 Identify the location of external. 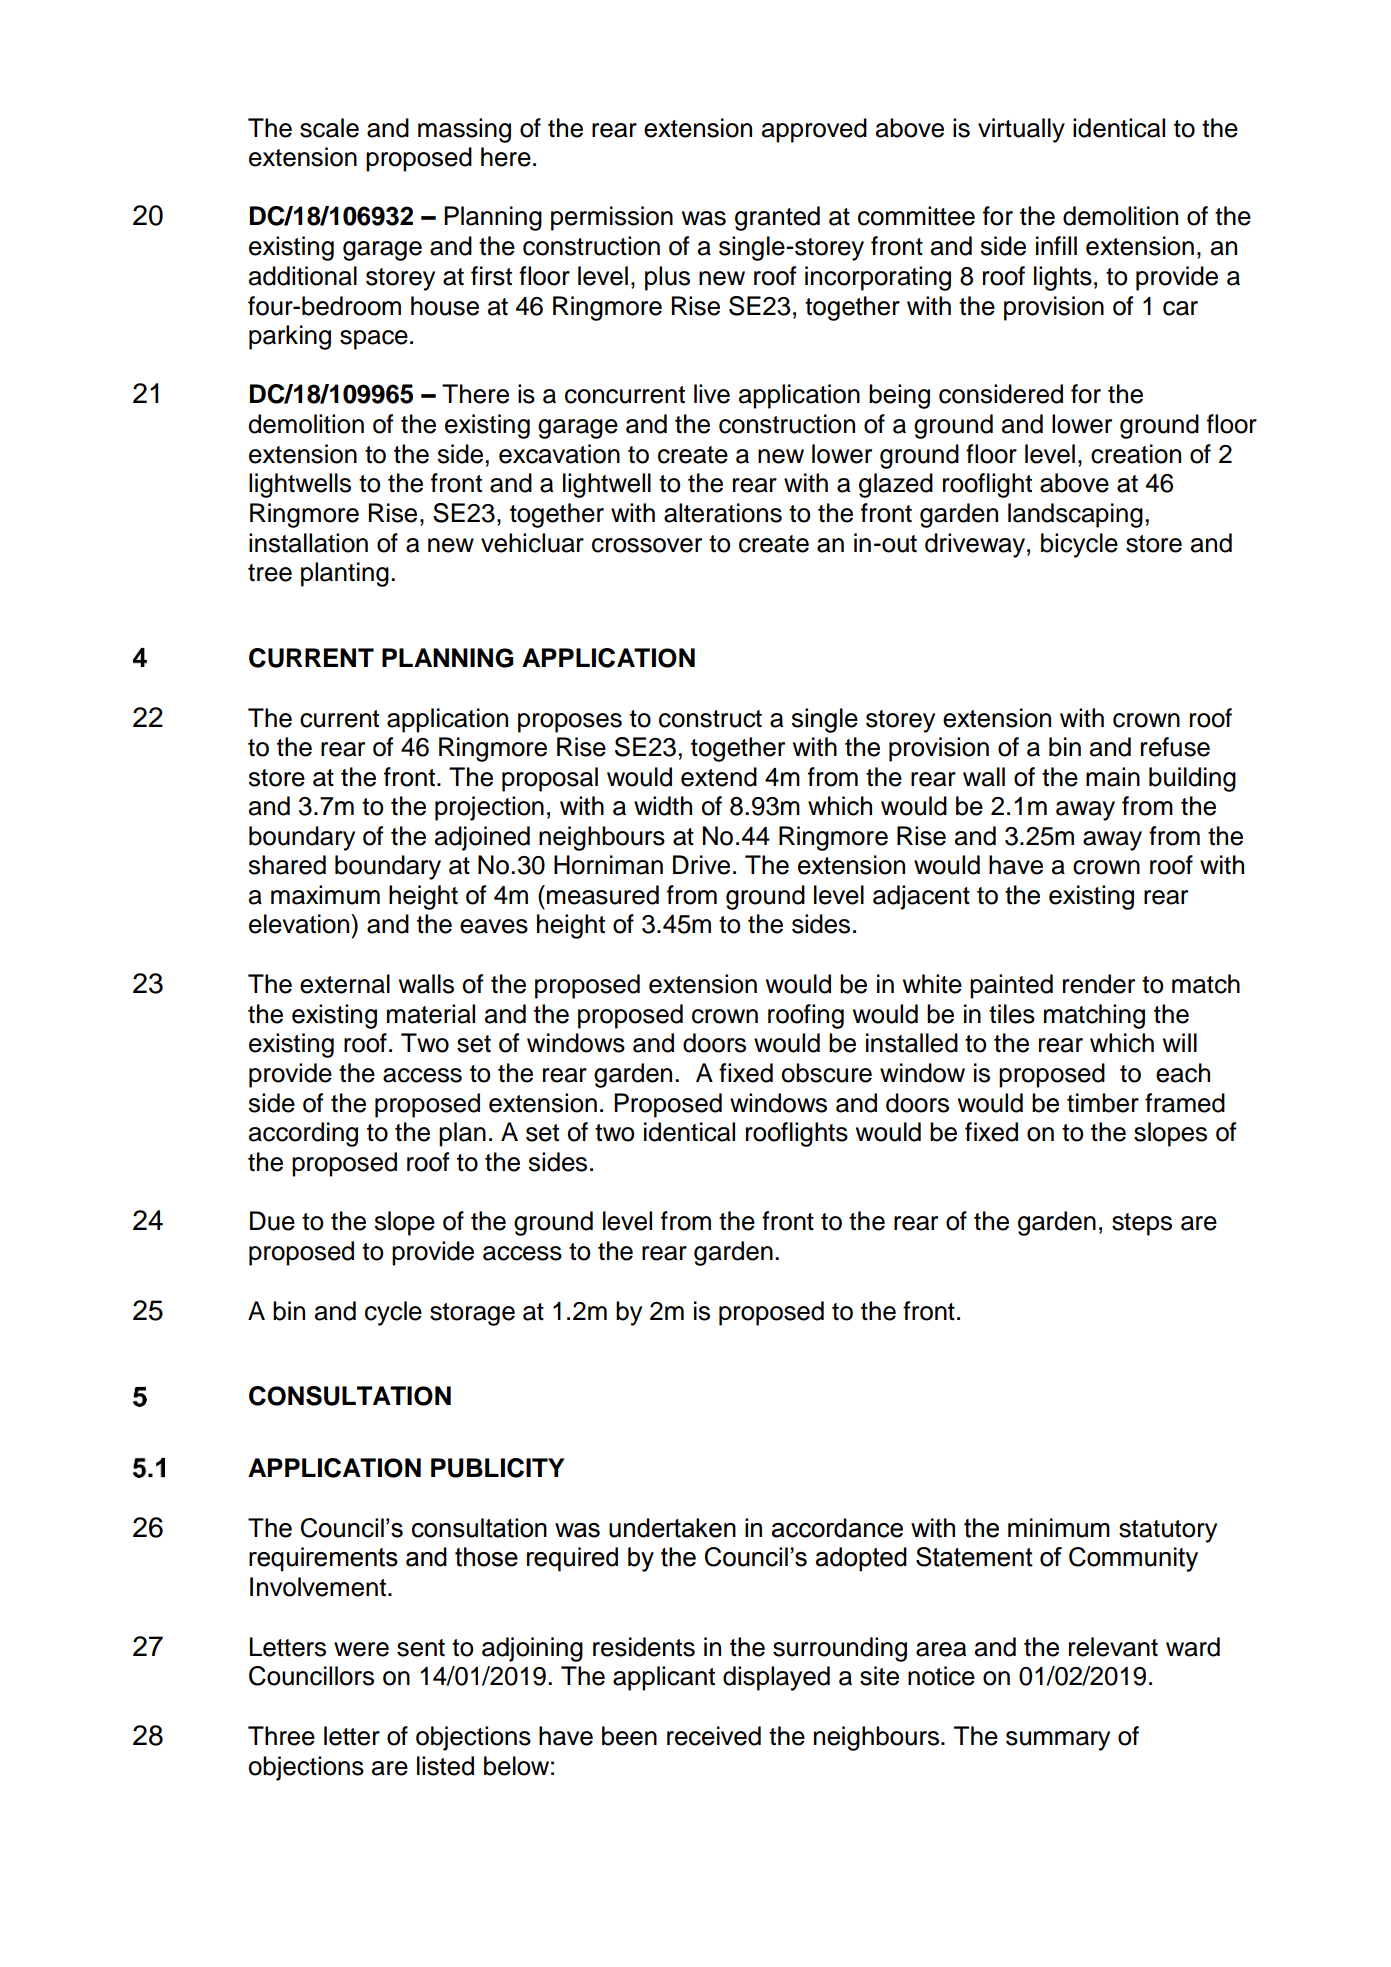
(345, 984).
